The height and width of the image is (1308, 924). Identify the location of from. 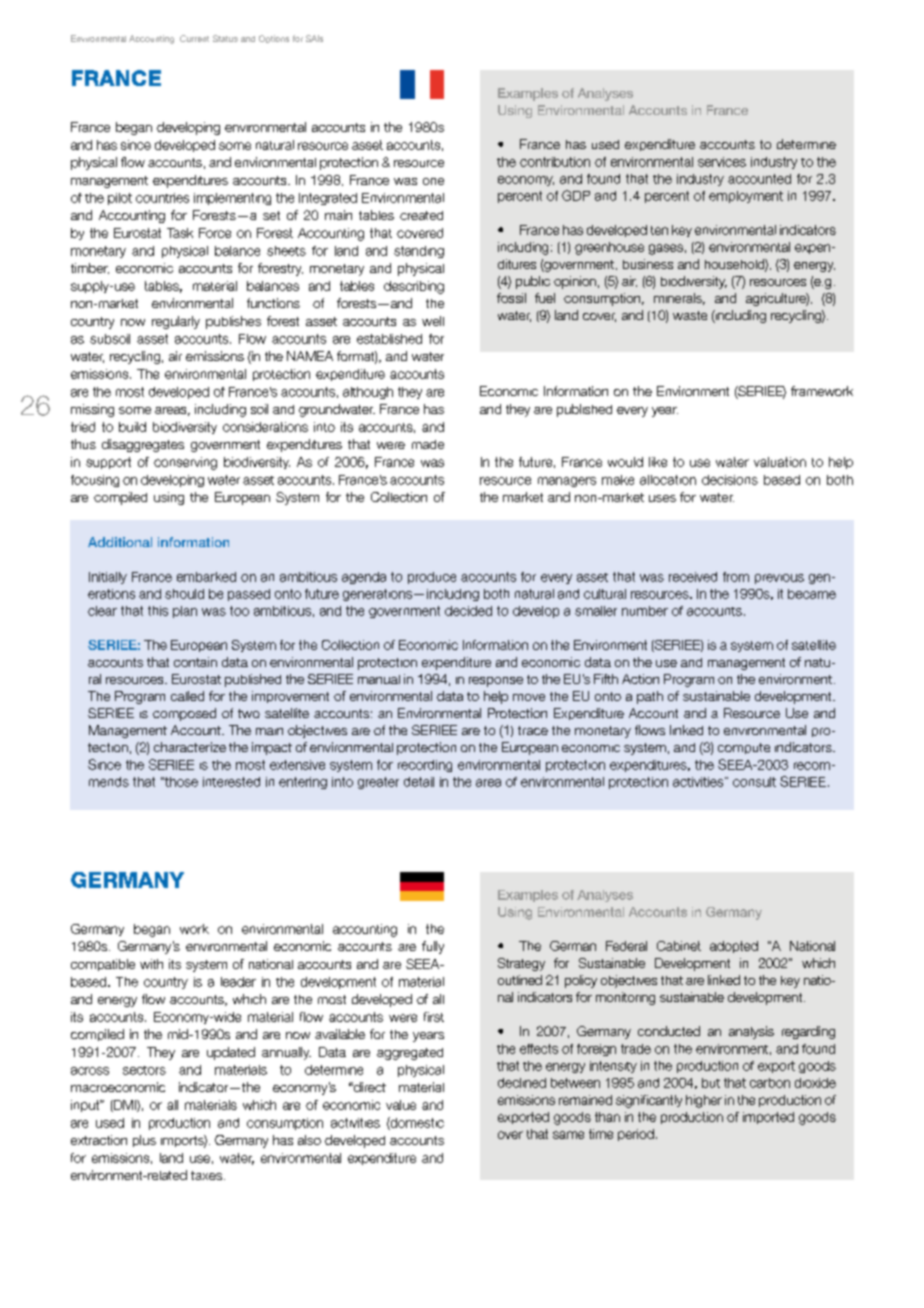
(736, 577).
